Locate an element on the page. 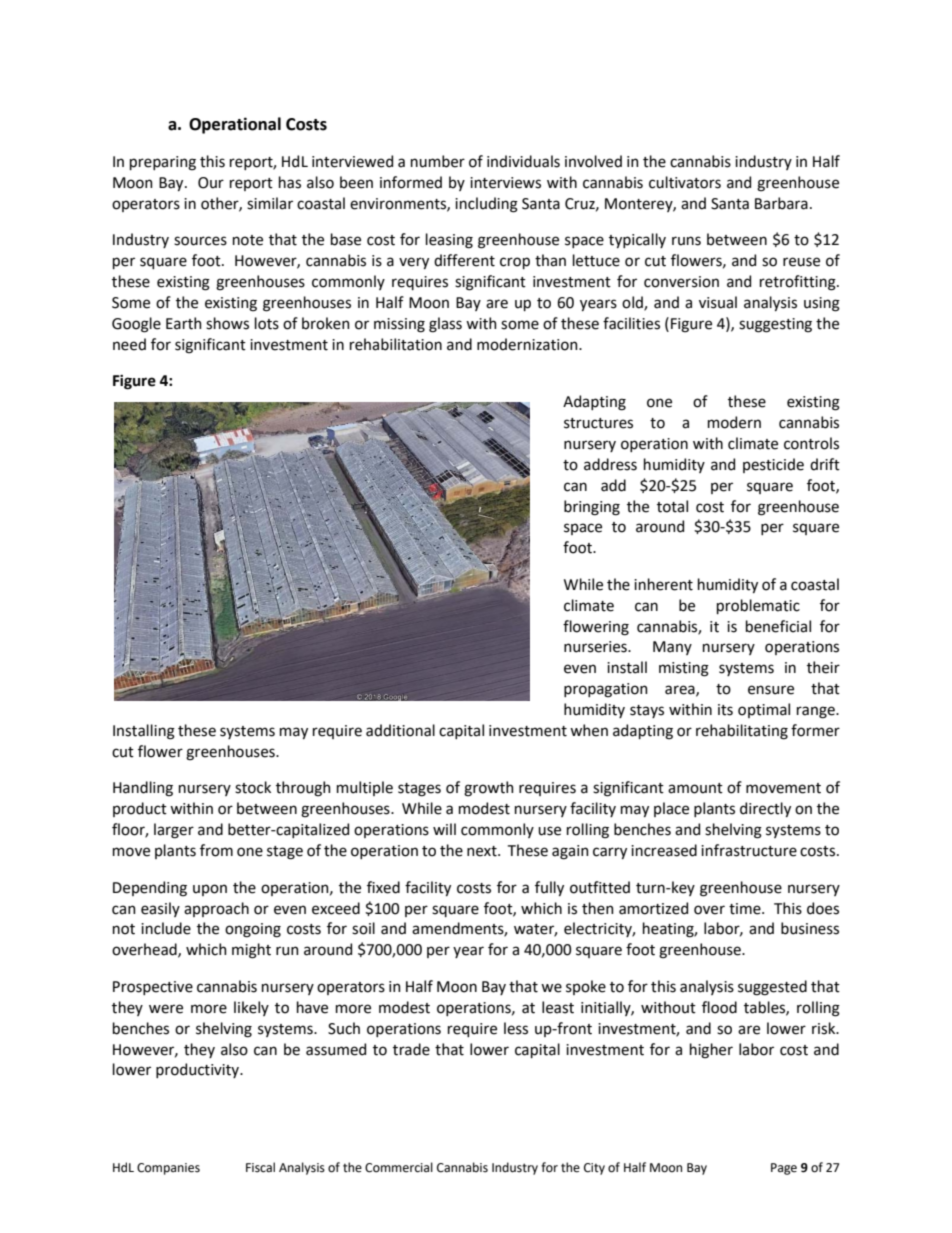 This page has height=1233, width=952. stock is located at coordinates (253, 787).
